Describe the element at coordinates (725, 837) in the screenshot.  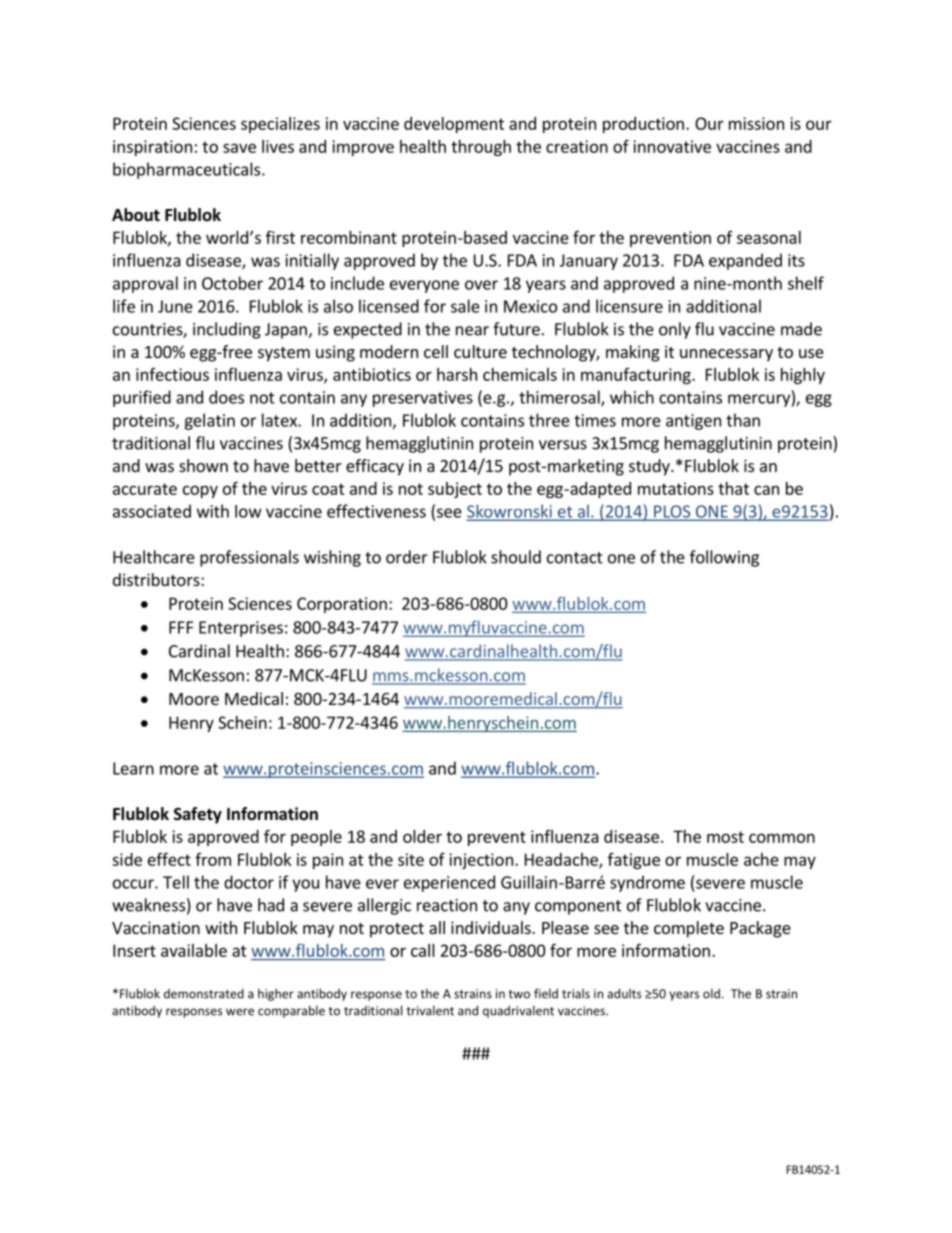
I see `most` at that location.
